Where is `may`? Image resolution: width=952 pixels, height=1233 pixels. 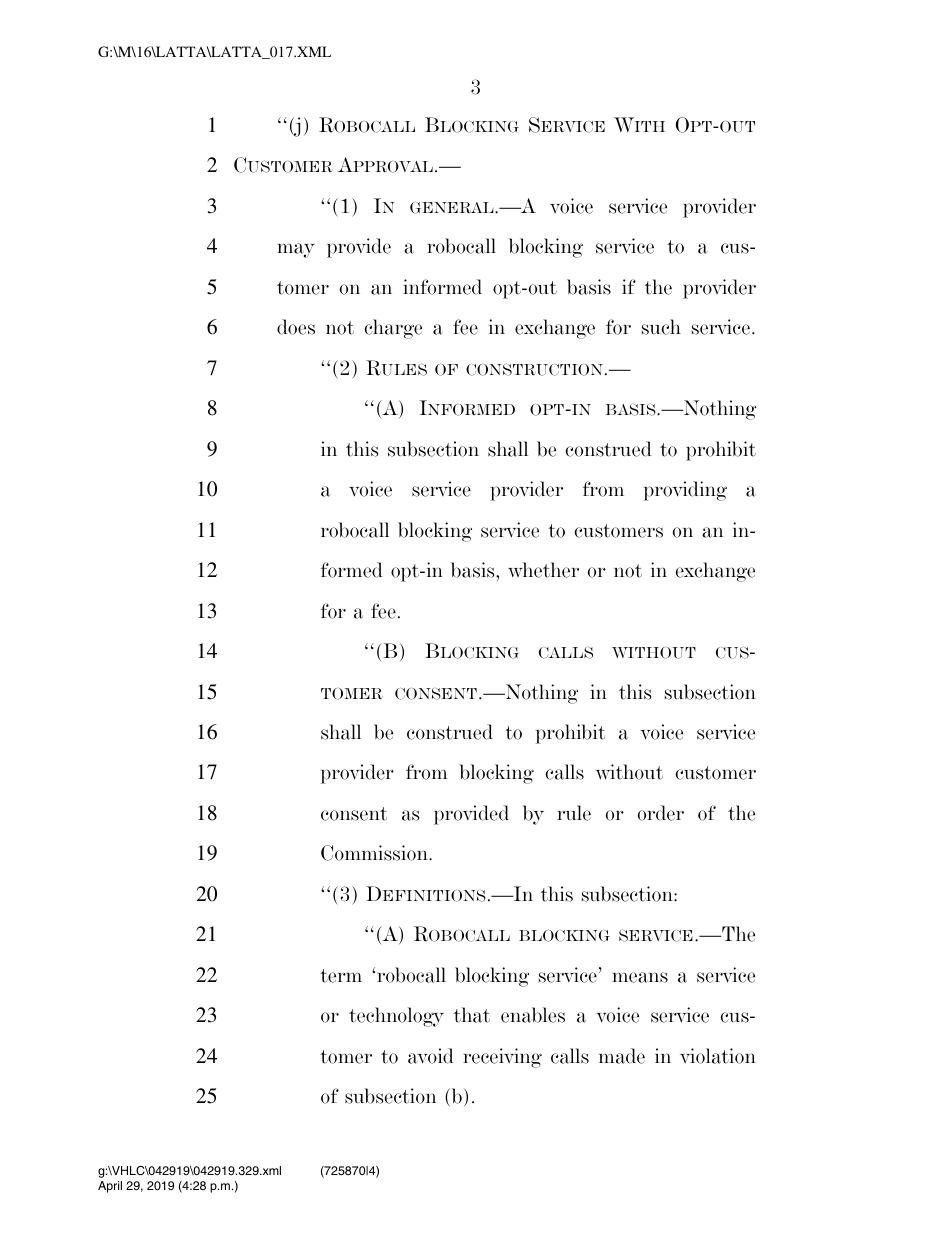 may is located at coordinates (296, 250).
